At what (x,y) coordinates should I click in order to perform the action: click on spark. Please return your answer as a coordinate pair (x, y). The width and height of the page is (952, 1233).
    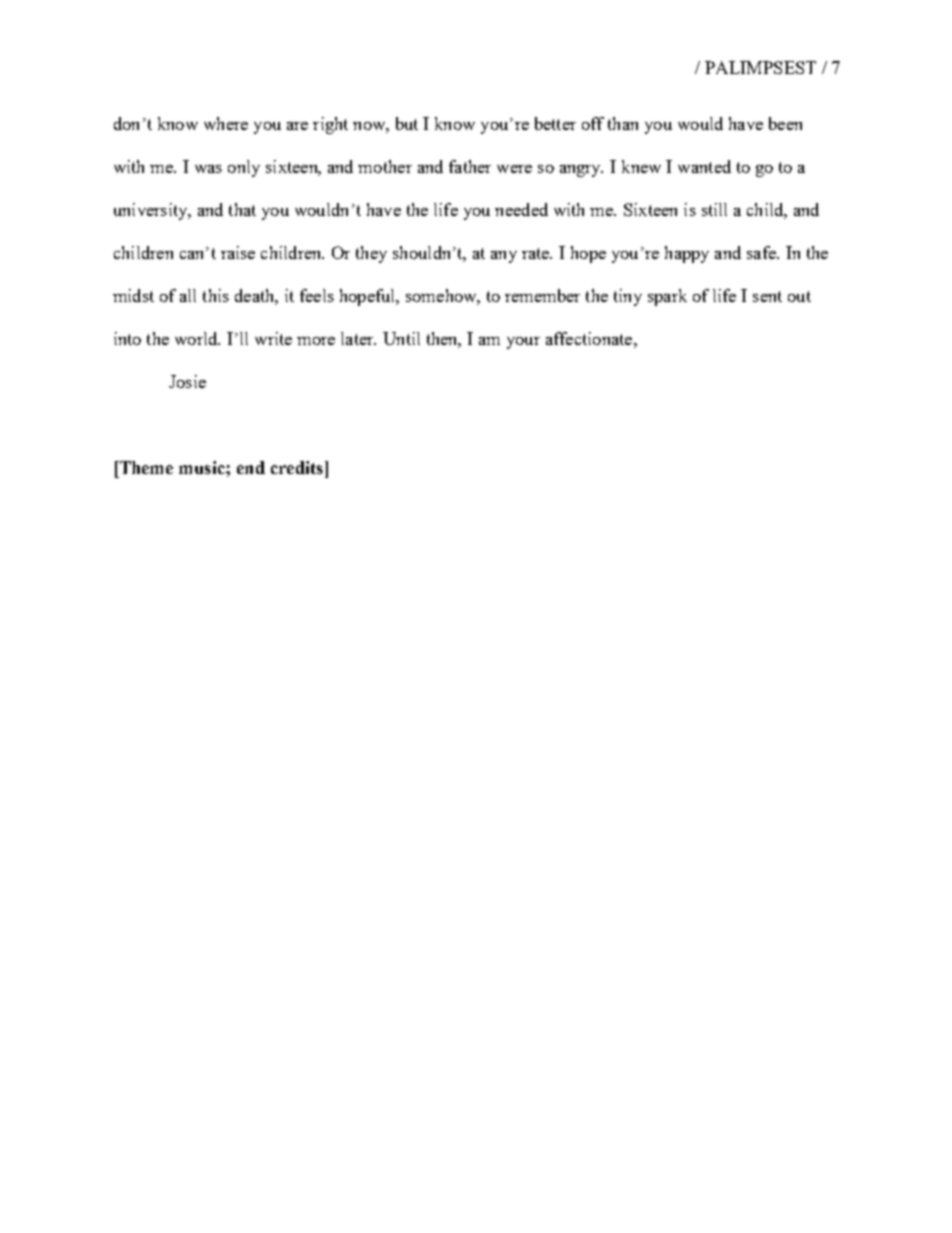
    Looking at the image, I should click on (667, 297).
